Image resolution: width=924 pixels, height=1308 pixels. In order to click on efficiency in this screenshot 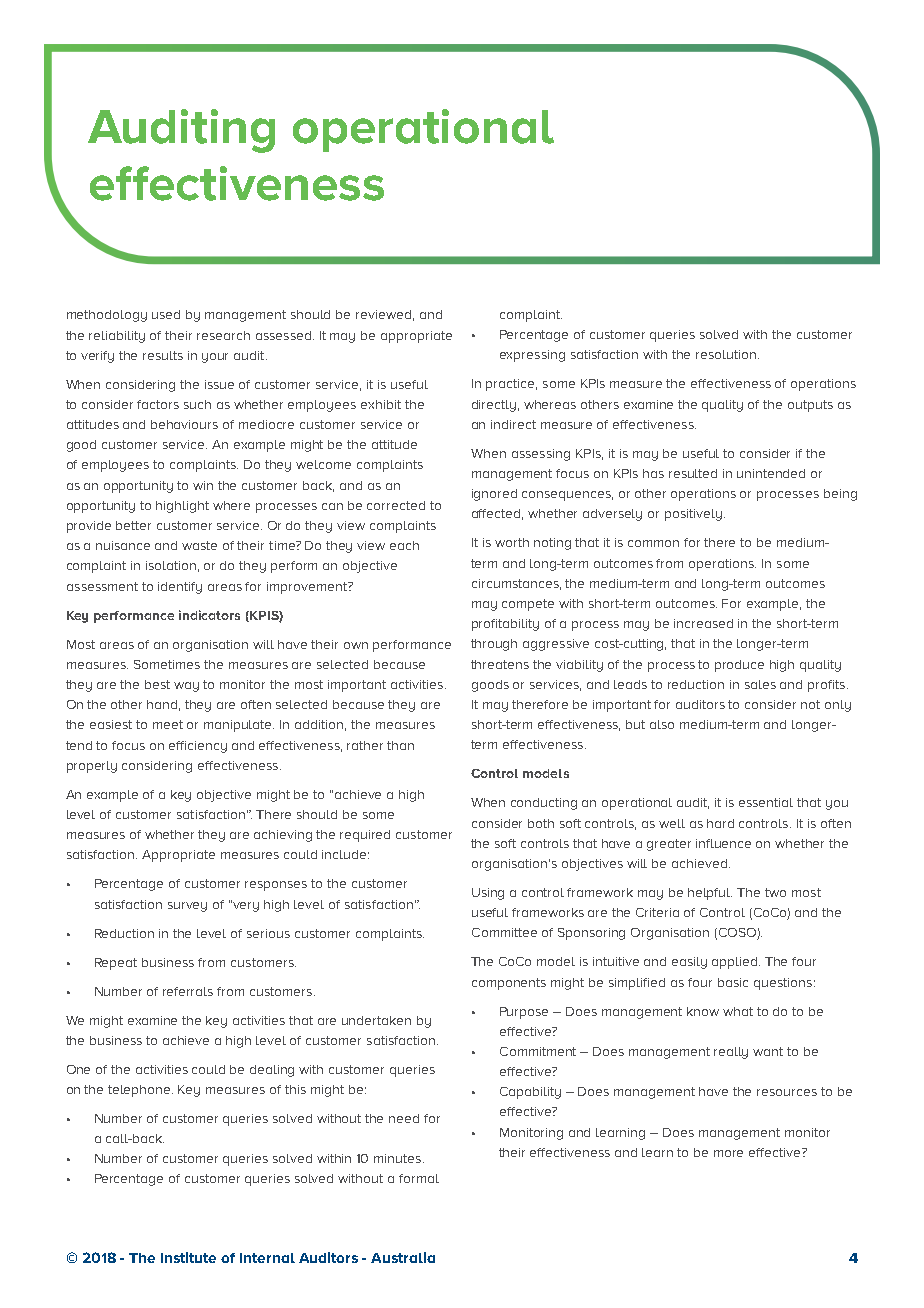, I will do `click(198, 747)`.
